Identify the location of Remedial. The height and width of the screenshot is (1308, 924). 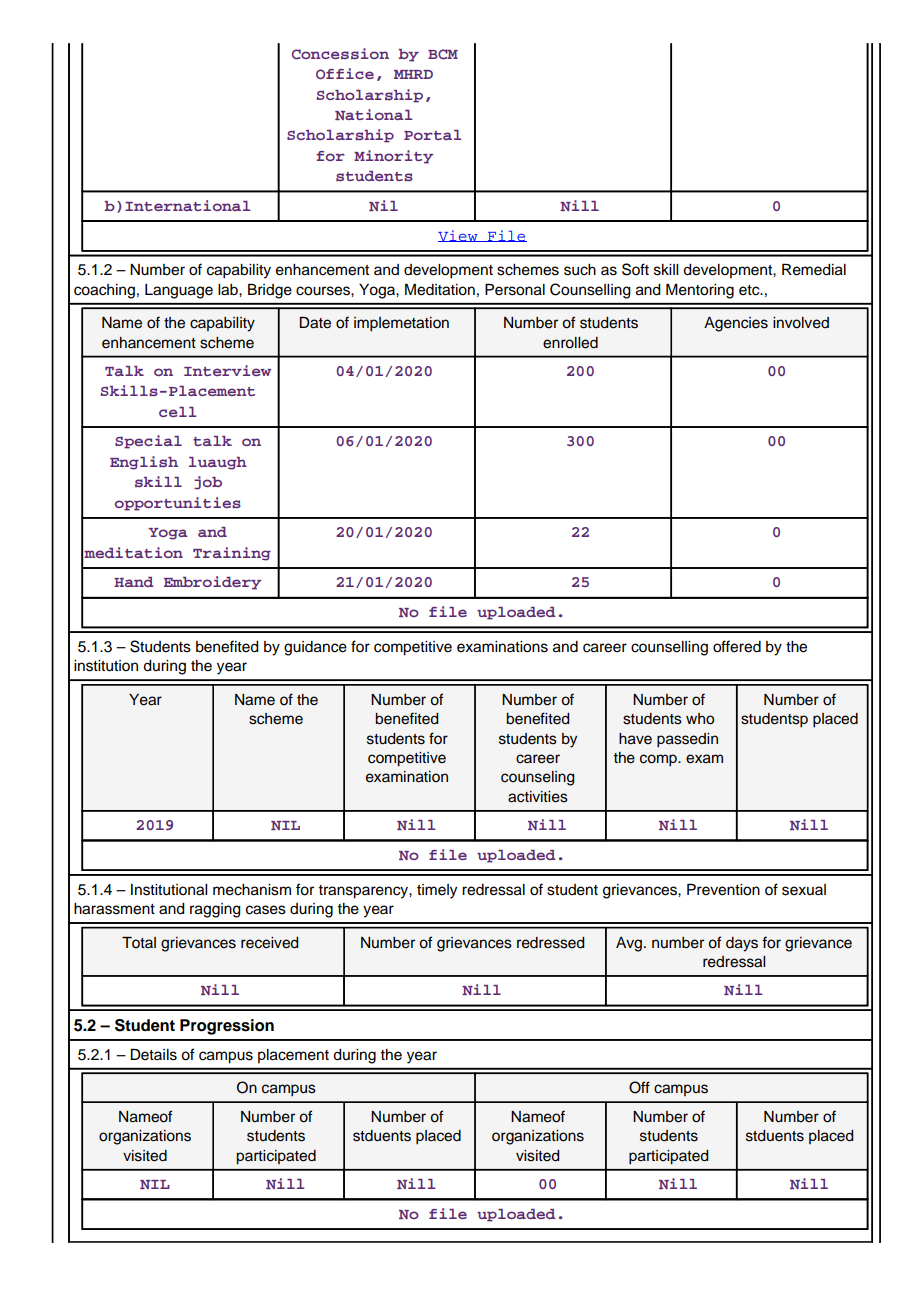
(814, 270).
